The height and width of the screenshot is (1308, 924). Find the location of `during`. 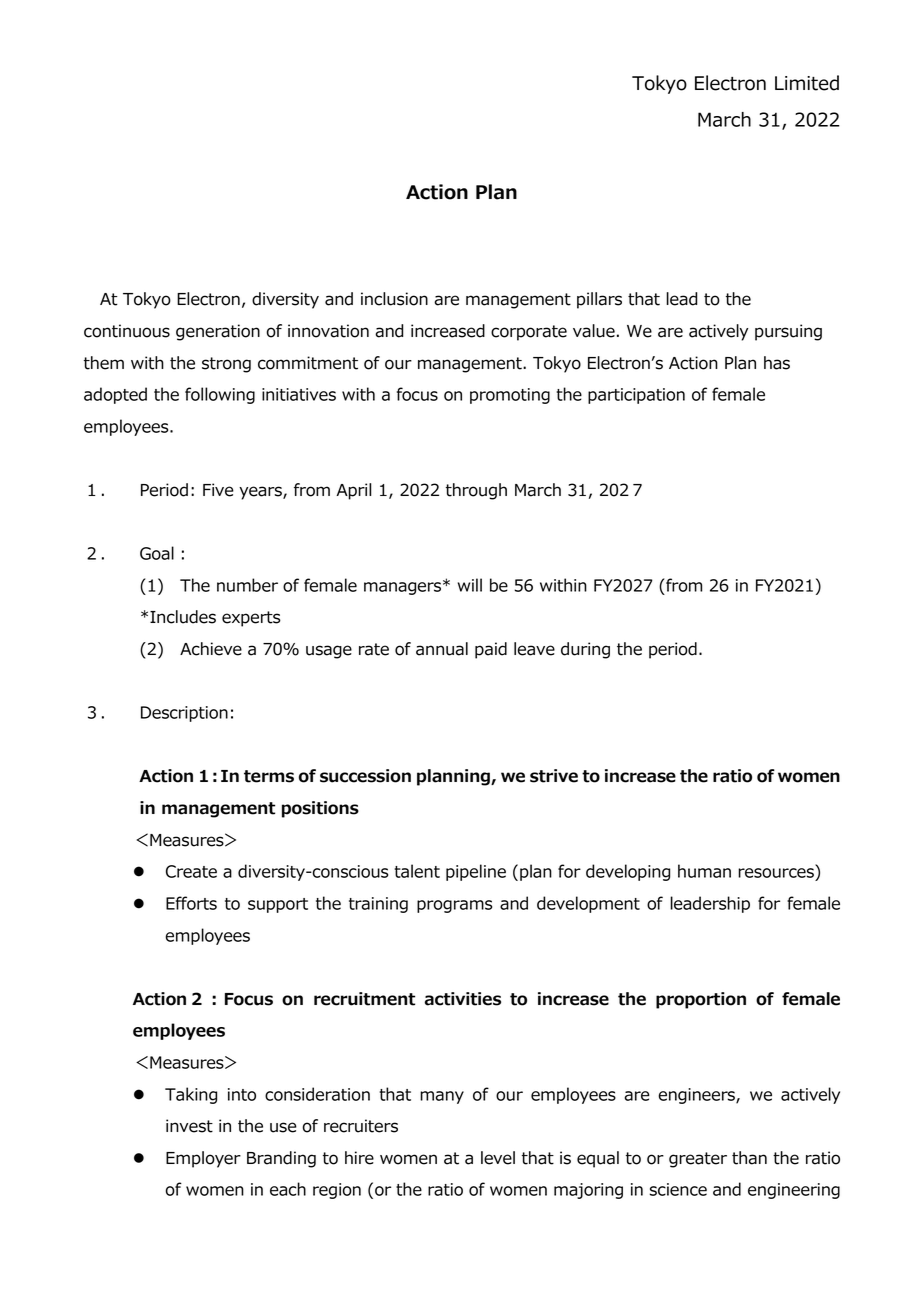

during is located at coordinates (585, 650).
